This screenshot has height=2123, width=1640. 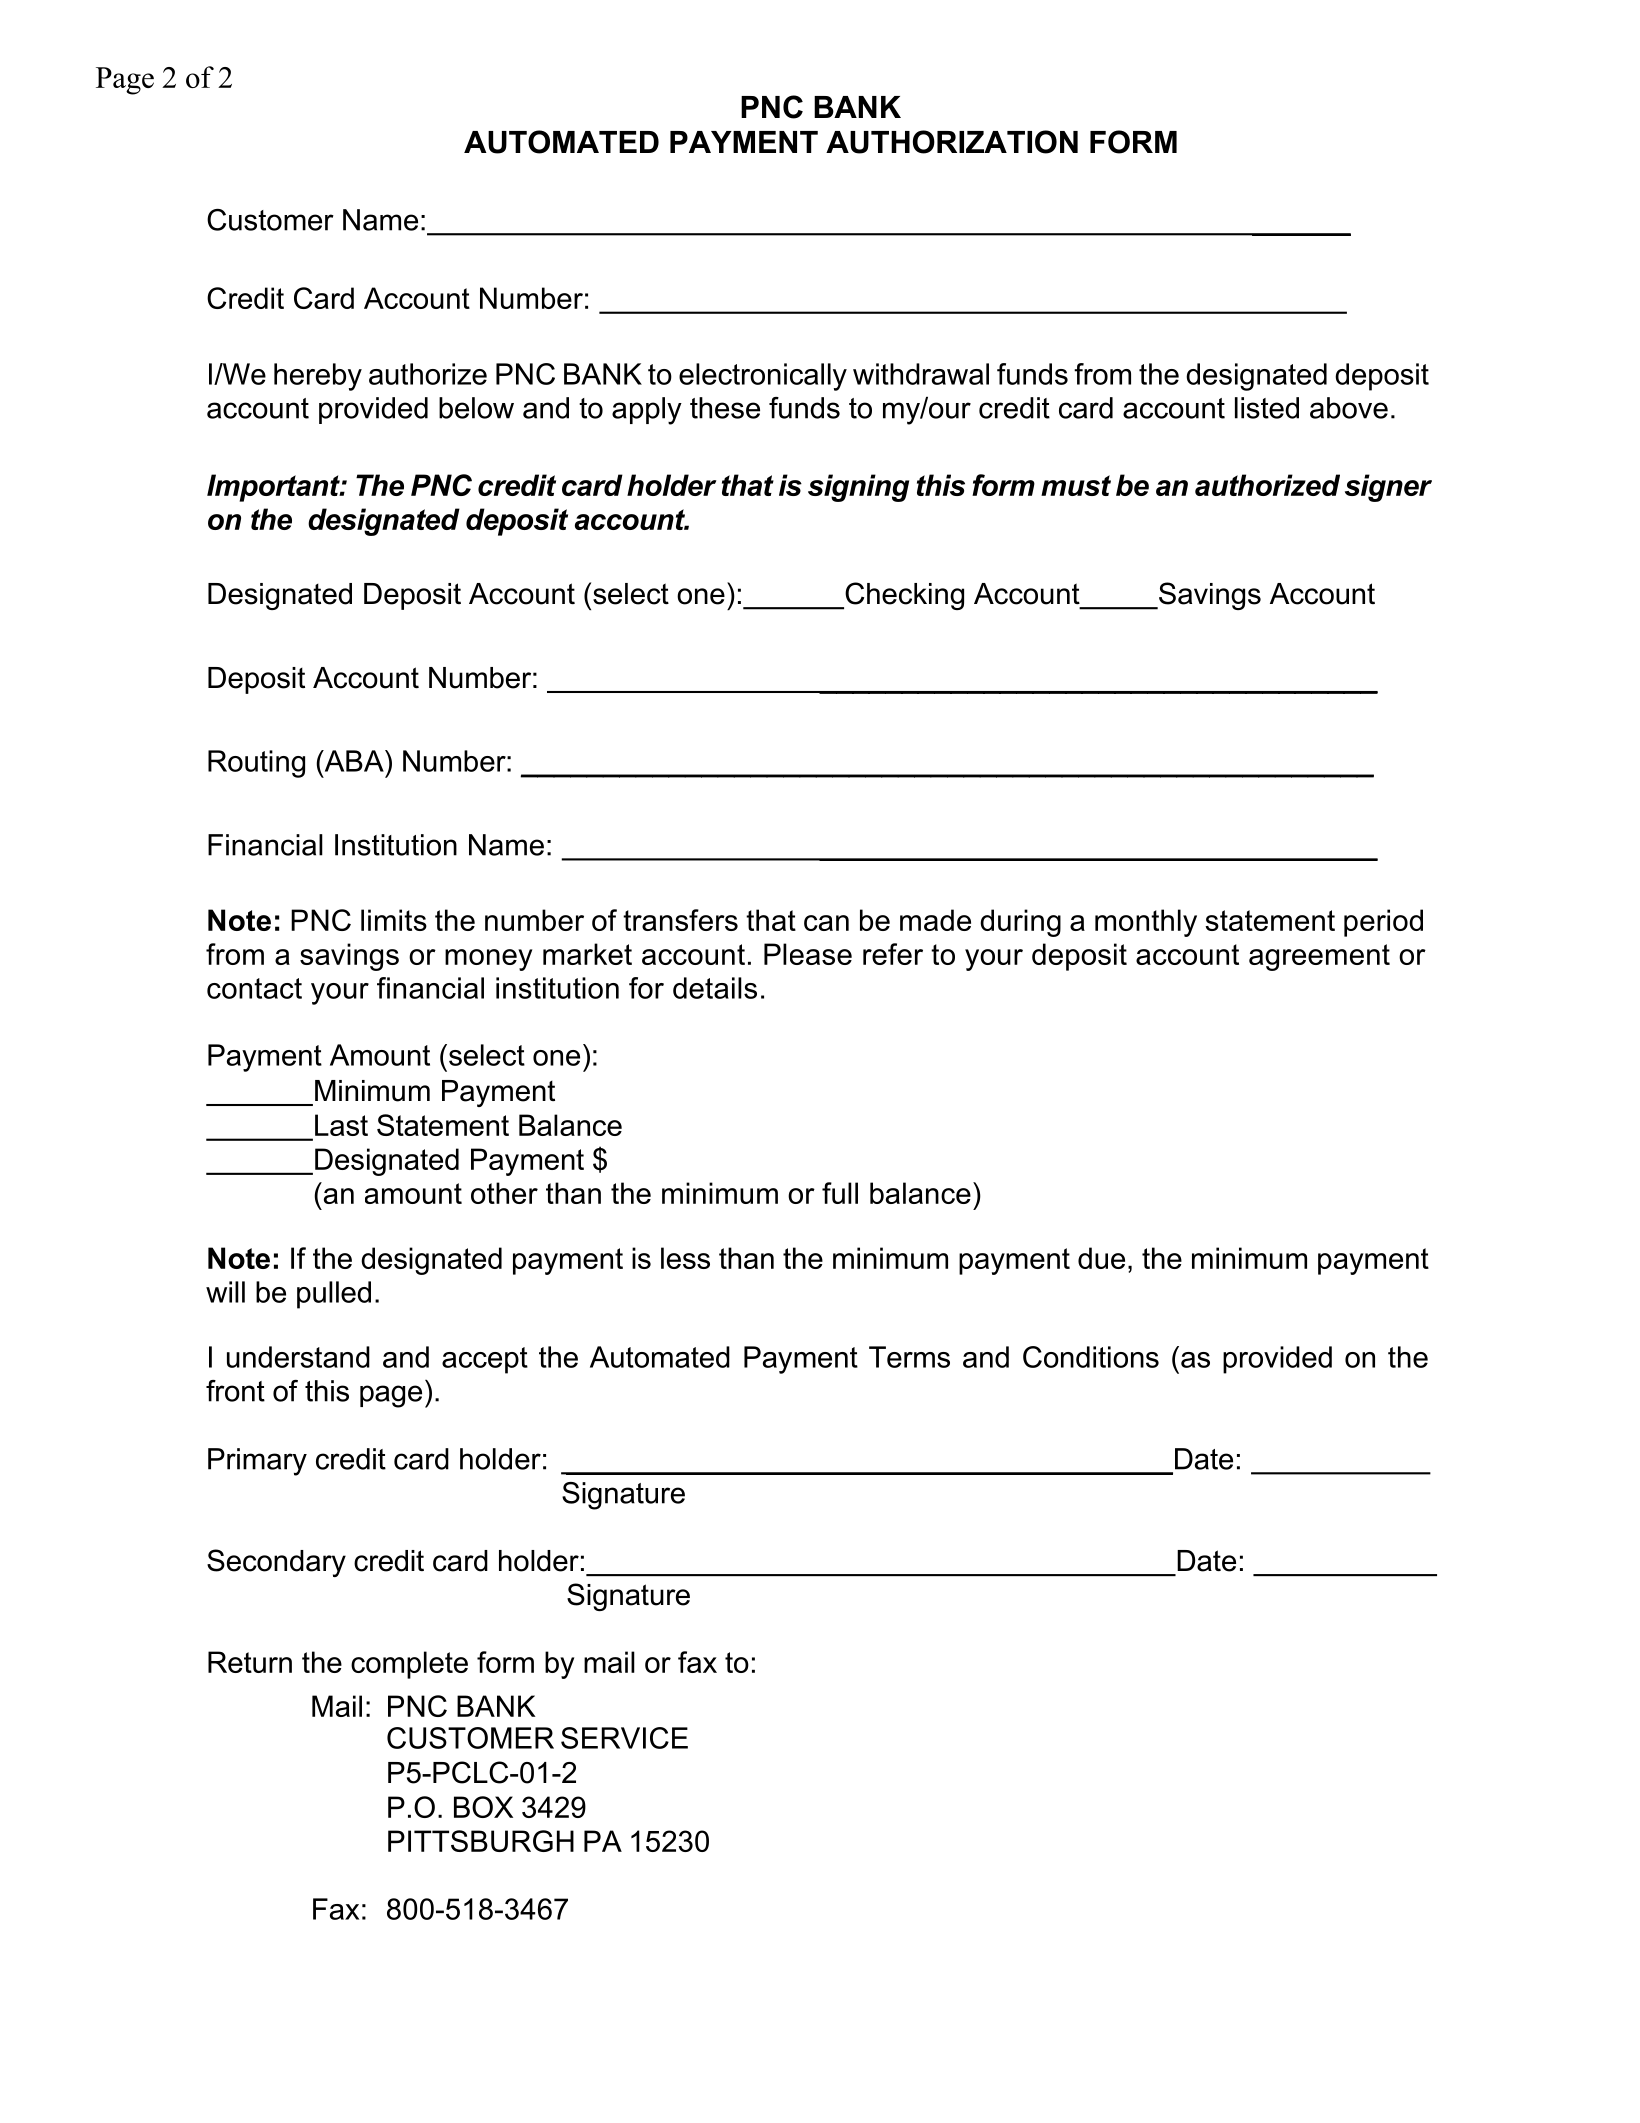 I want to click on limits, so click(x=394, y=920).
